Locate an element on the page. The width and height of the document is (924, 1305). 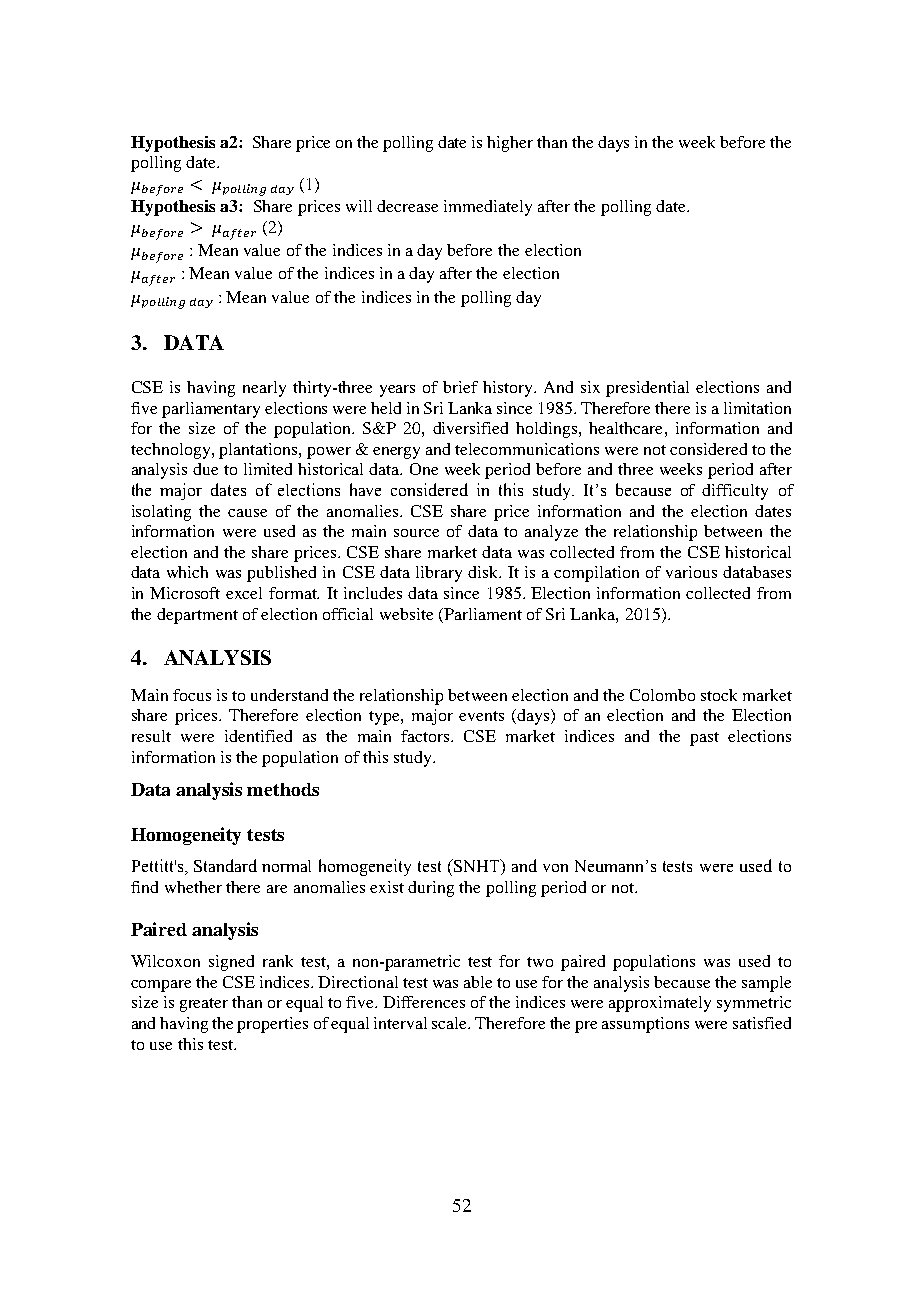
presidential is located at coordinates (647, 389).
